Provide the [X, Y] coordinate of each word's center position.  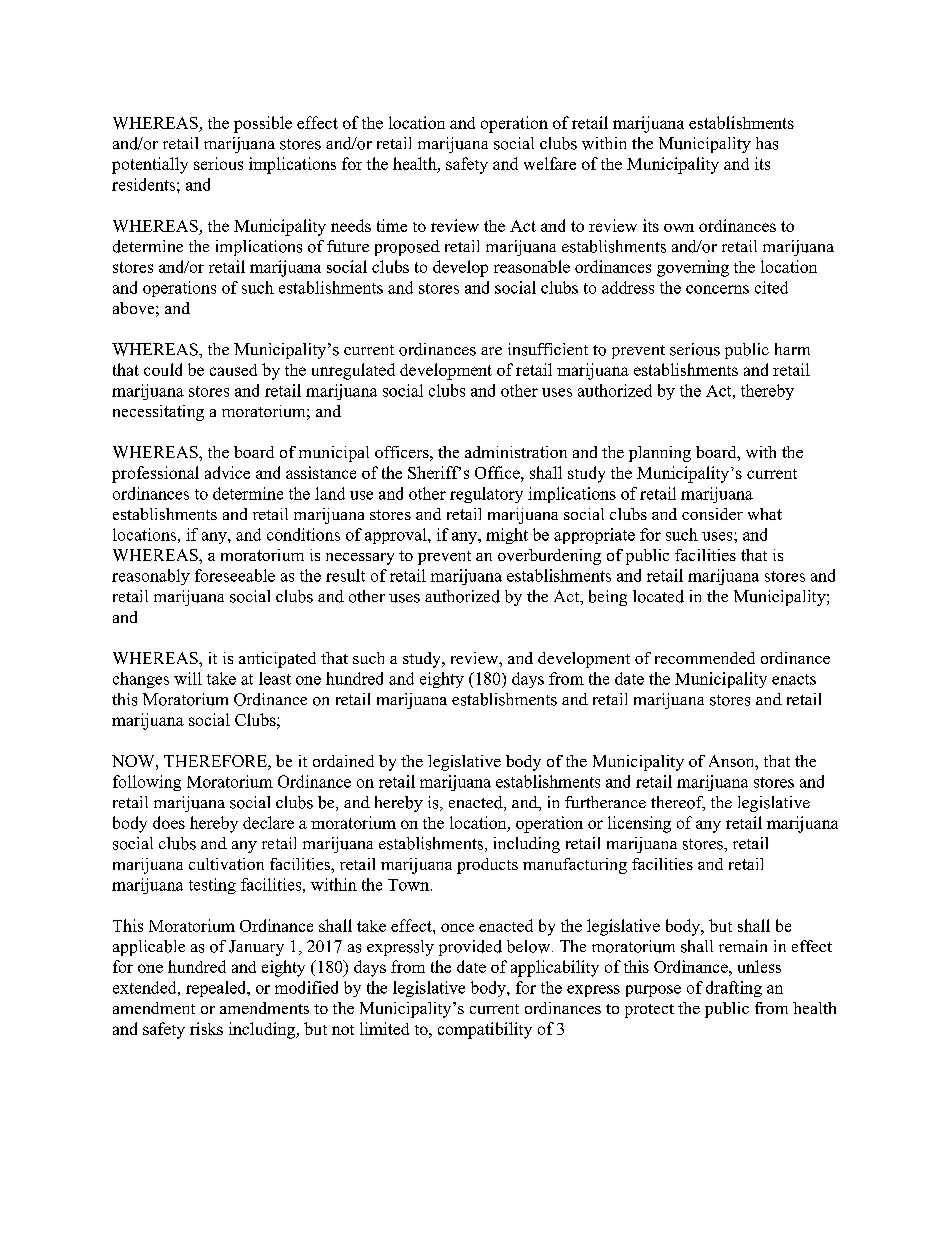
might [507, 536]
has [767, 143]
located [658, 596]
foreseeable [235, 575]
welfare [550, 163]
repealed [217, 989]
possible [263, 124]
